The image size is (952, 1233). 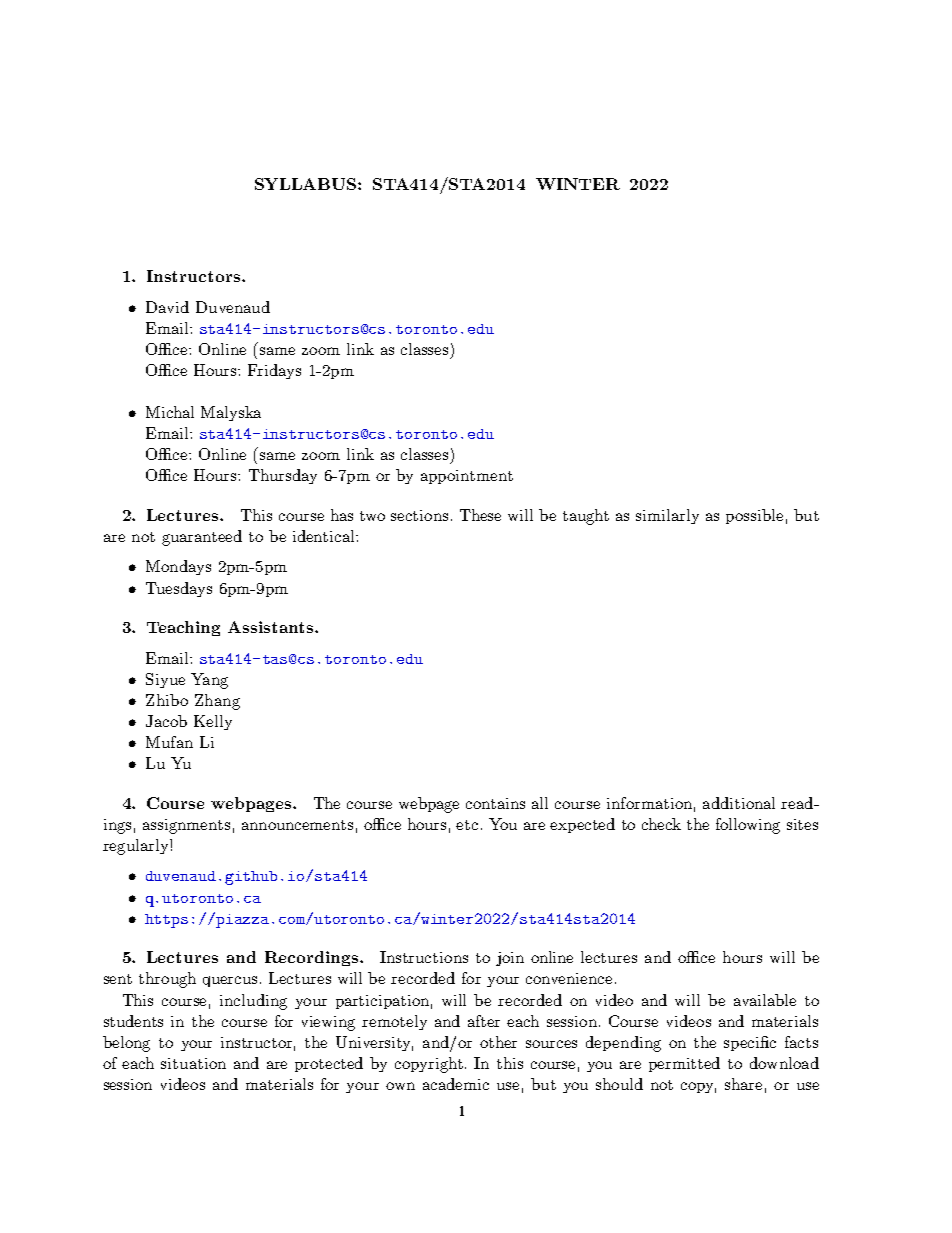 What do you see at coordinates (467, 477) in the document?
I see `appointment` at bounding box center [467, 477].
